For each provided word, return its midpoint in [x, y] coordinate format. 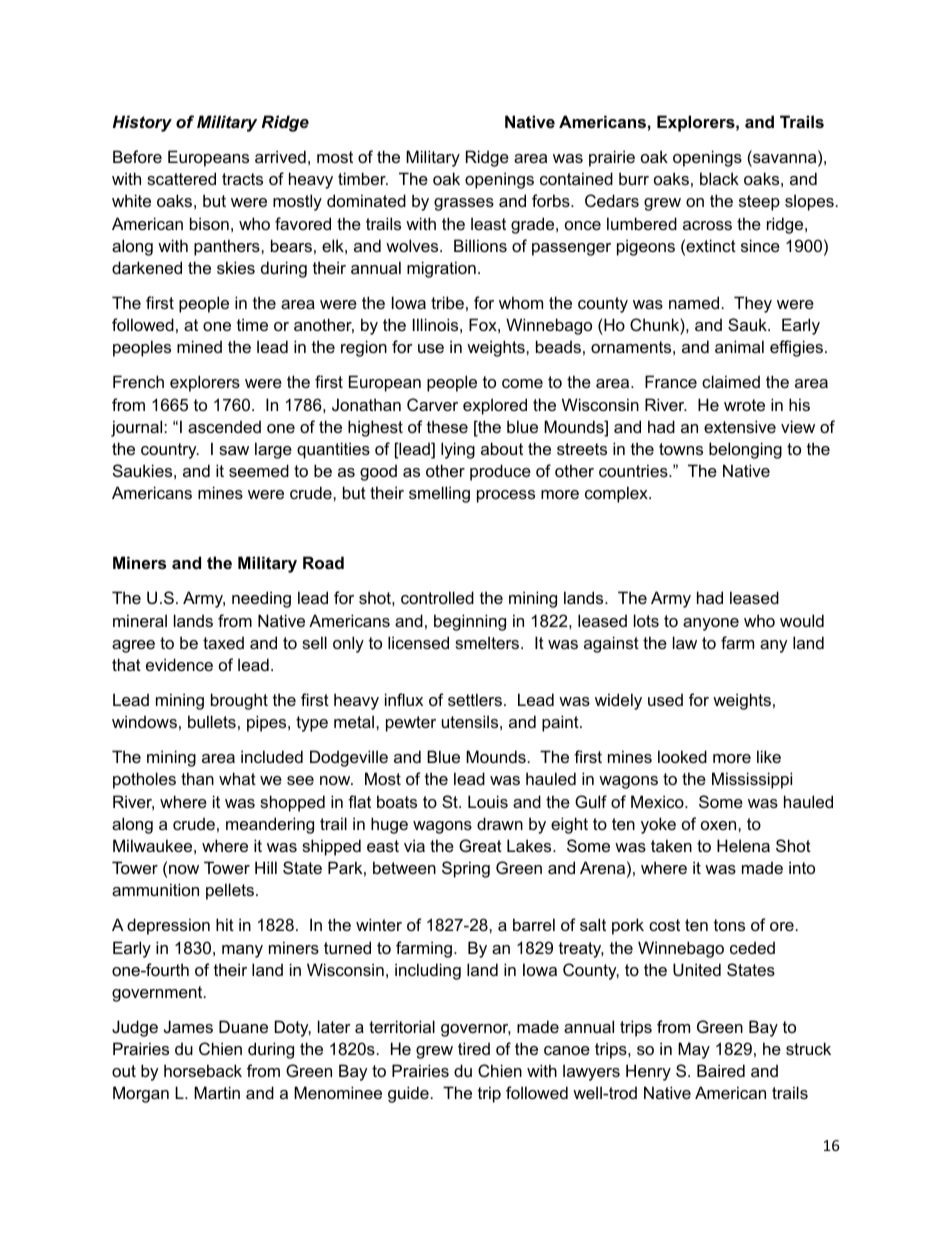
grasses [464, 204]
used [665, 699]
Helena [743, 845]
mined [199, 346]
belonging [745, 450]
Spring [466, 869]
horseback [203, 1070]
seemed [259, 470]
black [719, 178]
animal [739, 346]
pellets [230, 891]
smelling [439, 494]
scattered [181, 178]
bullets [212, 721]
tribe [447, 302]
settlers [475, 699]
